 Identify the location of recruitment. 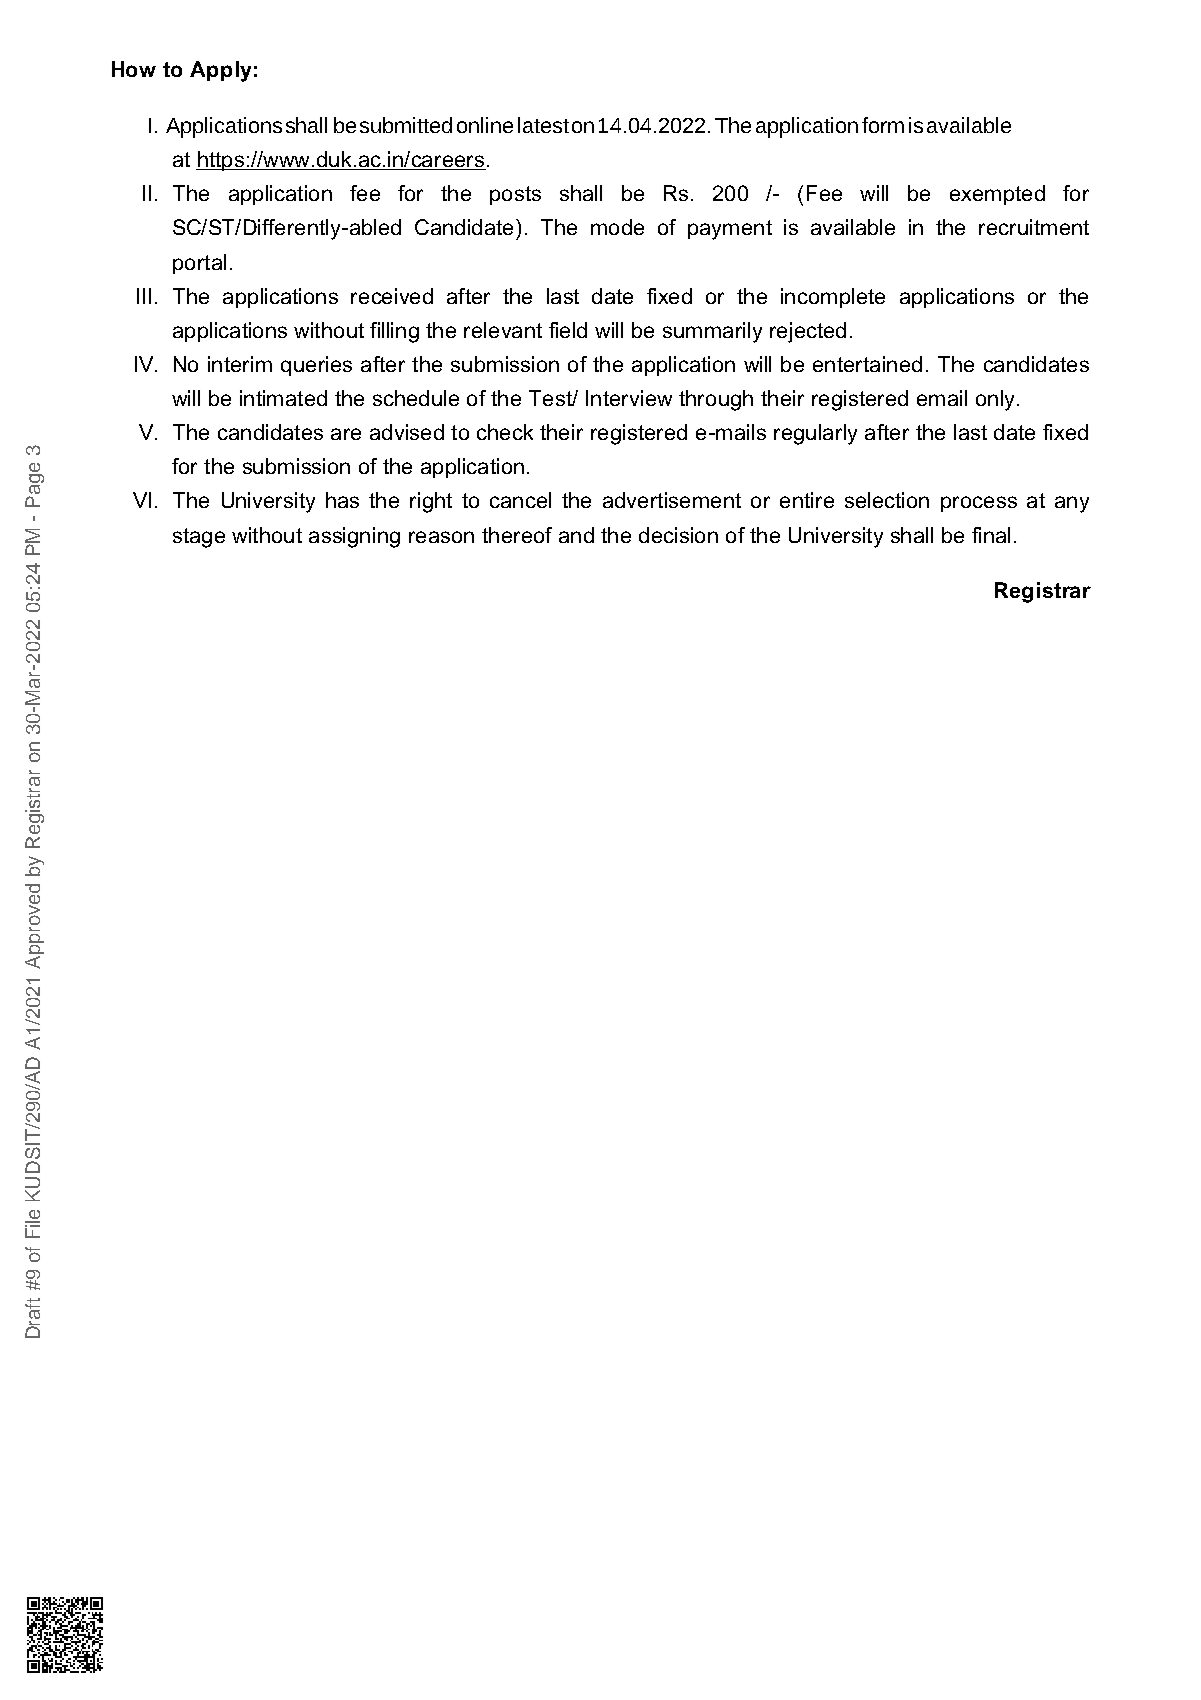
(1034, 227).
